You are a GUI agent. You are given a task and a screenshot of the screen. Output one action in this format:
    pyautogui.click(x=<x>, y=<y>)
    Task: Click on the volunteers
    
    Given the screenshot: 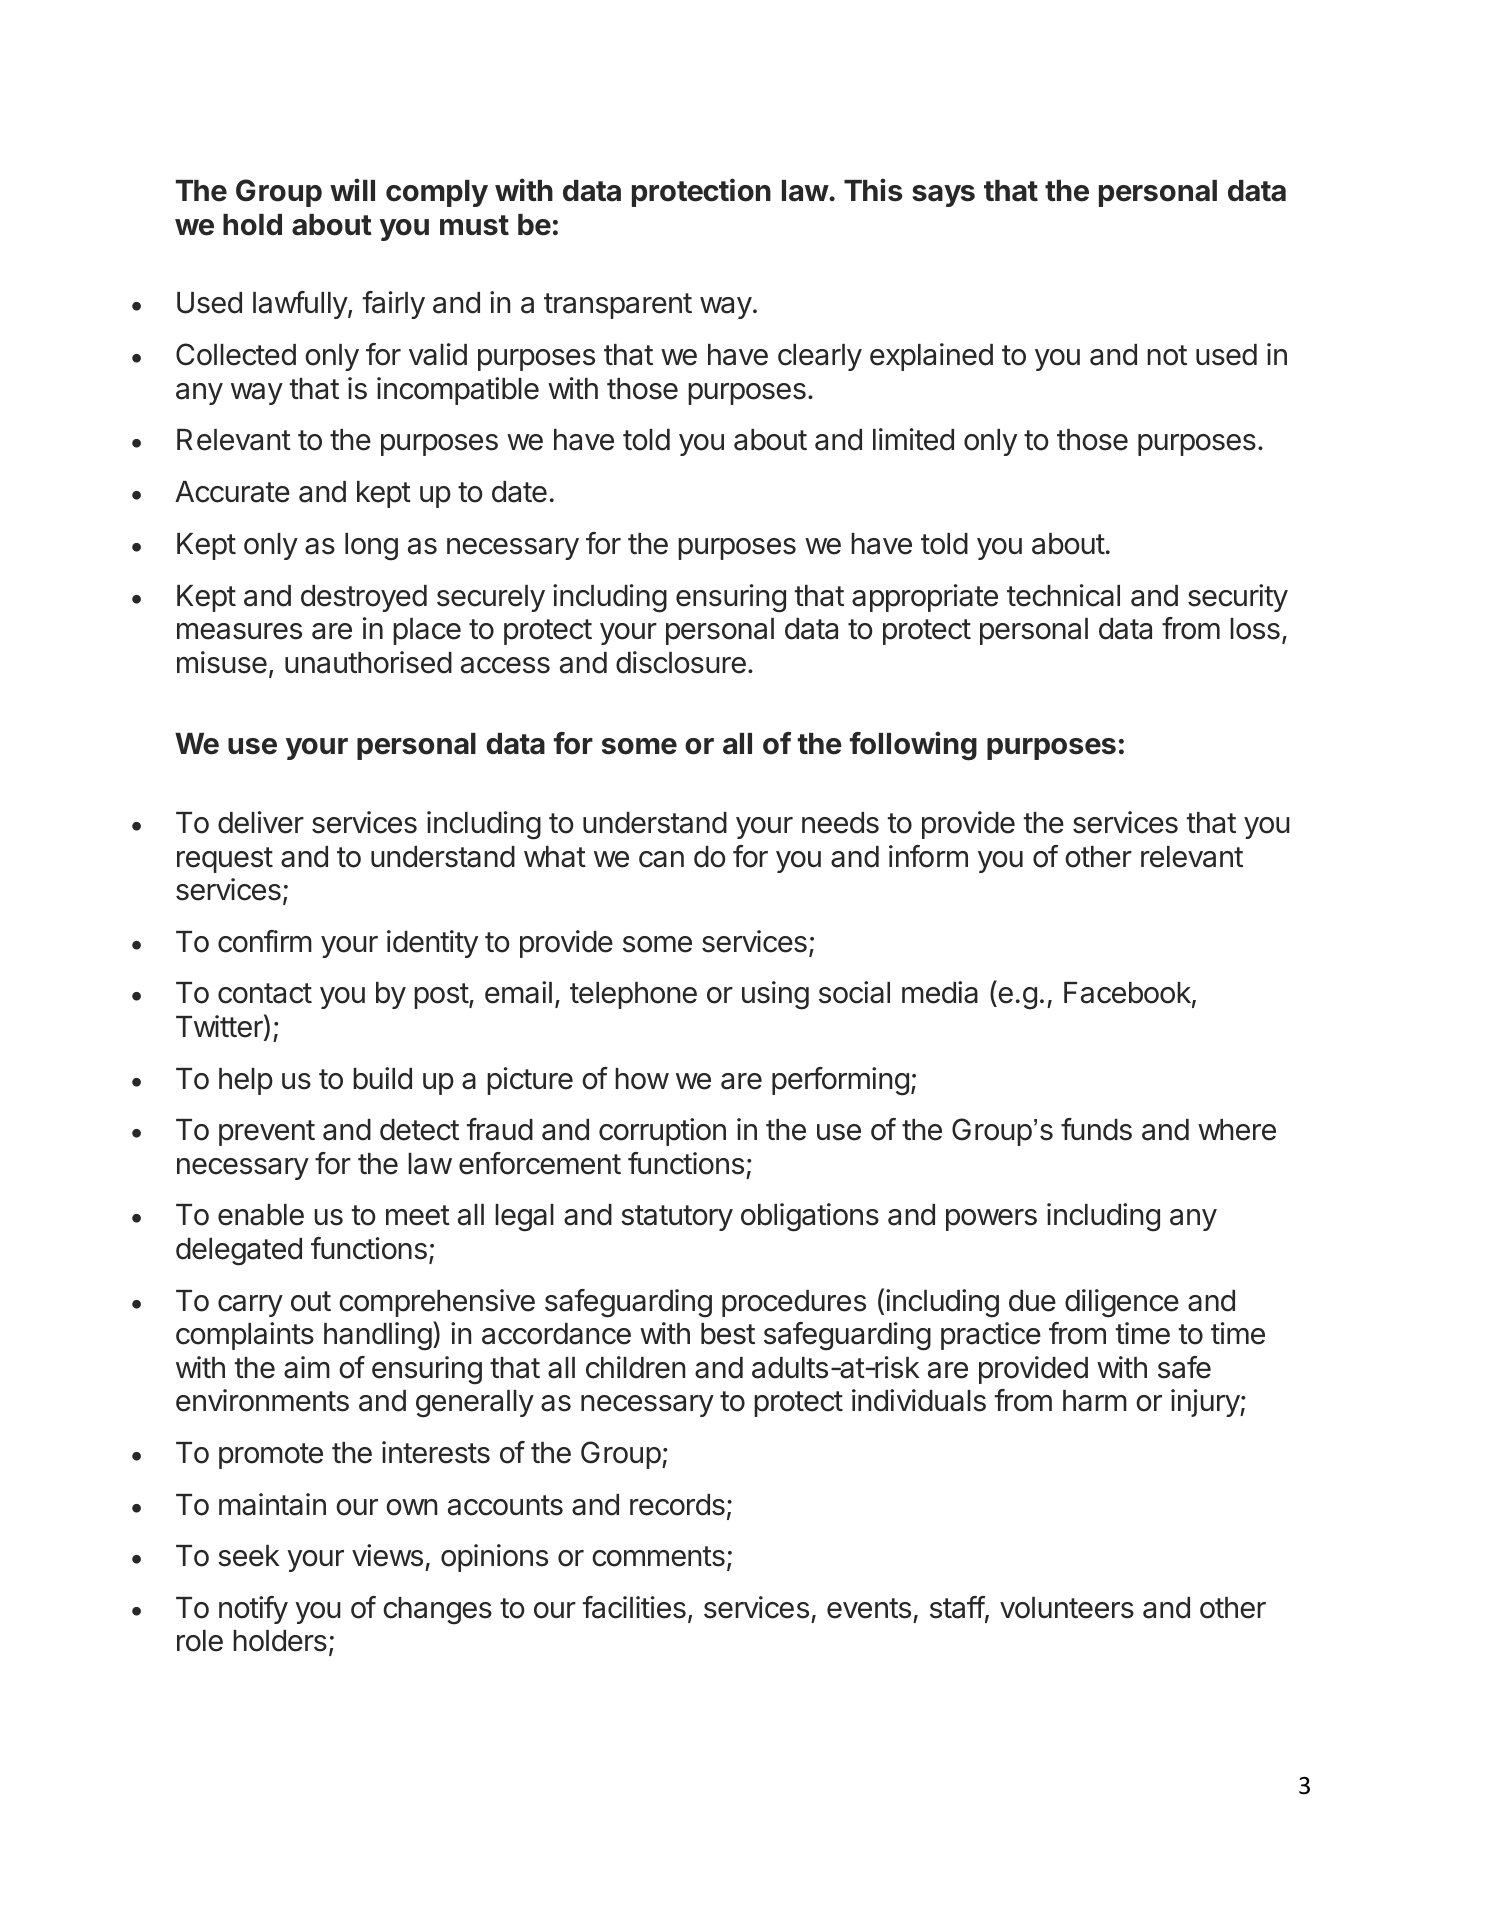 What is the action you would take?
    pyautogui.click(x=1067, y=1608)
